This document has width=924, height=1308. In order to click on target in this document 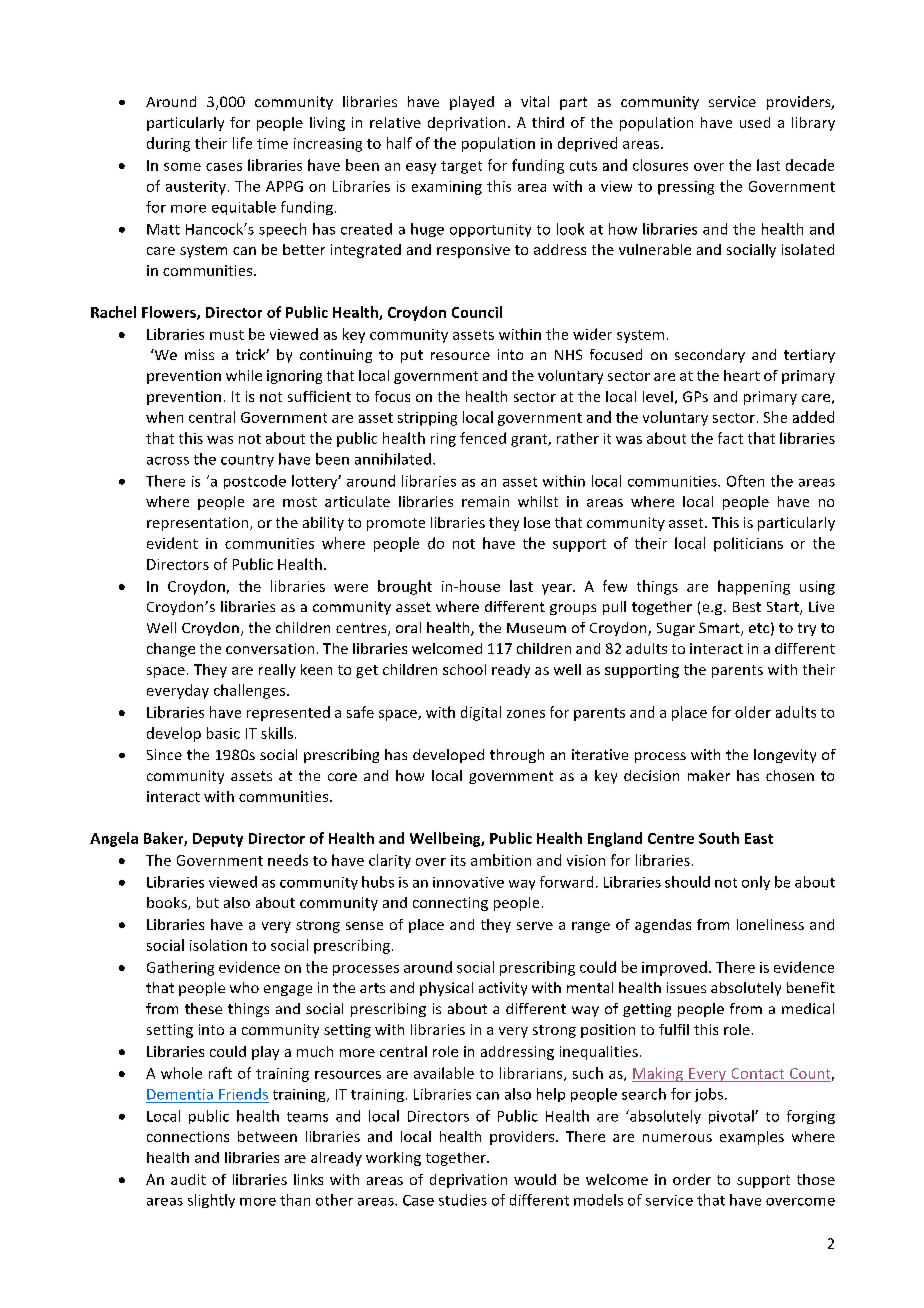, I will do `click(461, 167)`.
